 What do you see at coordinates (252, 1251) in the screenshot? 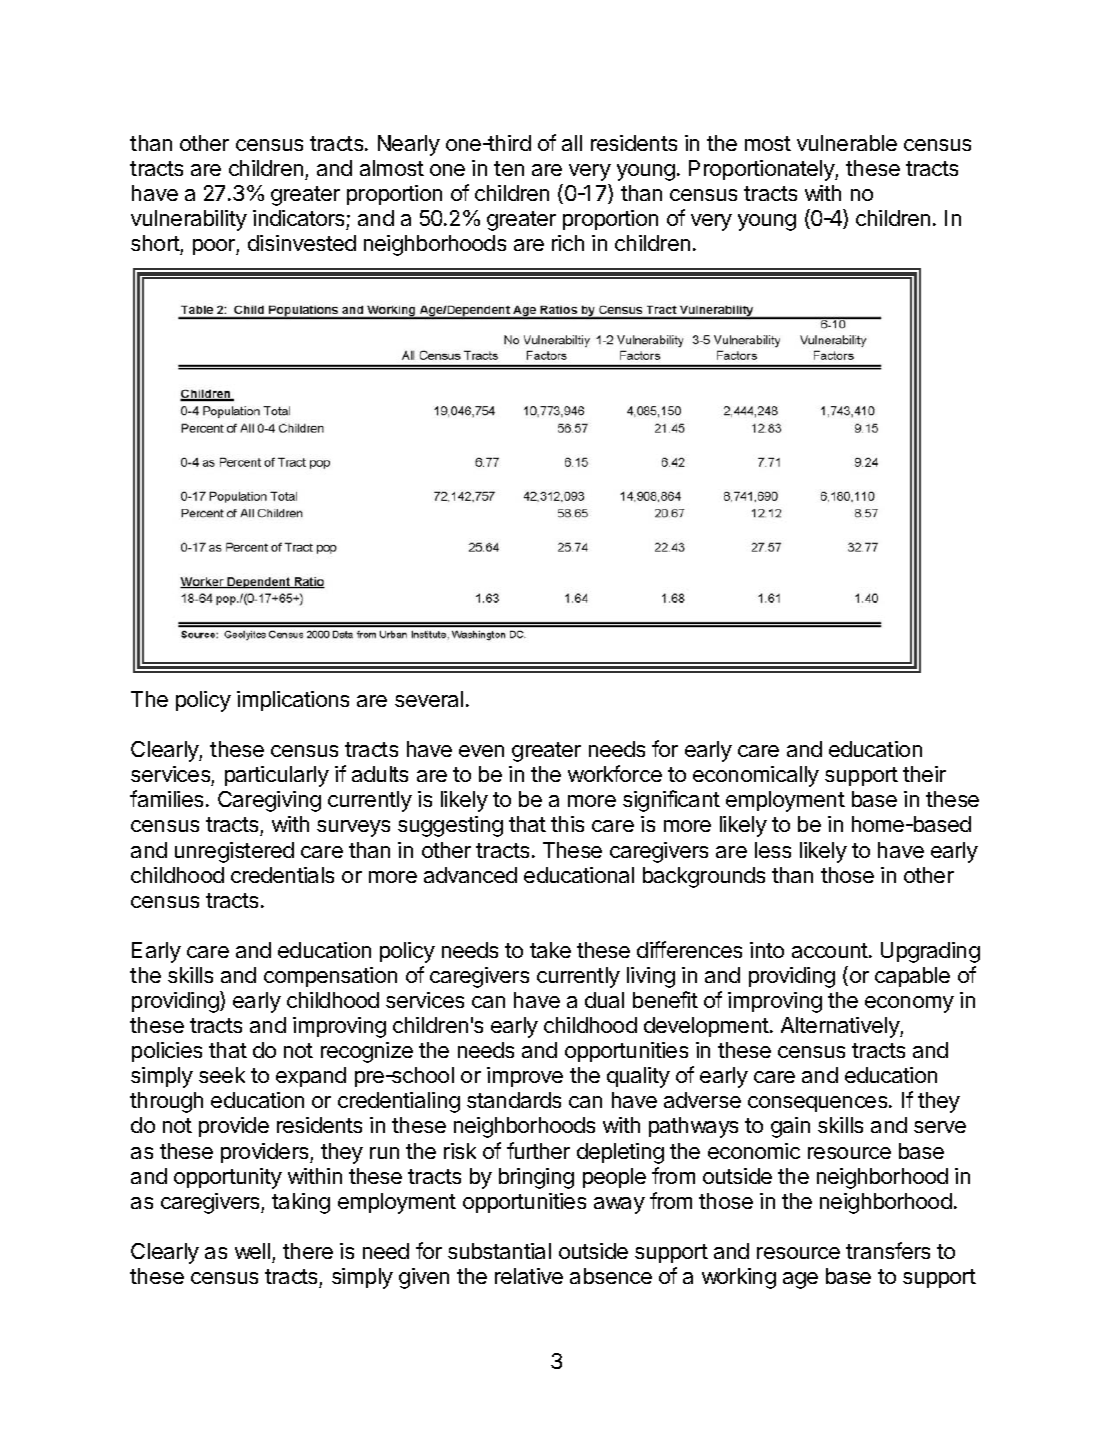
I see `well` at bounding box center [252, 1251].
